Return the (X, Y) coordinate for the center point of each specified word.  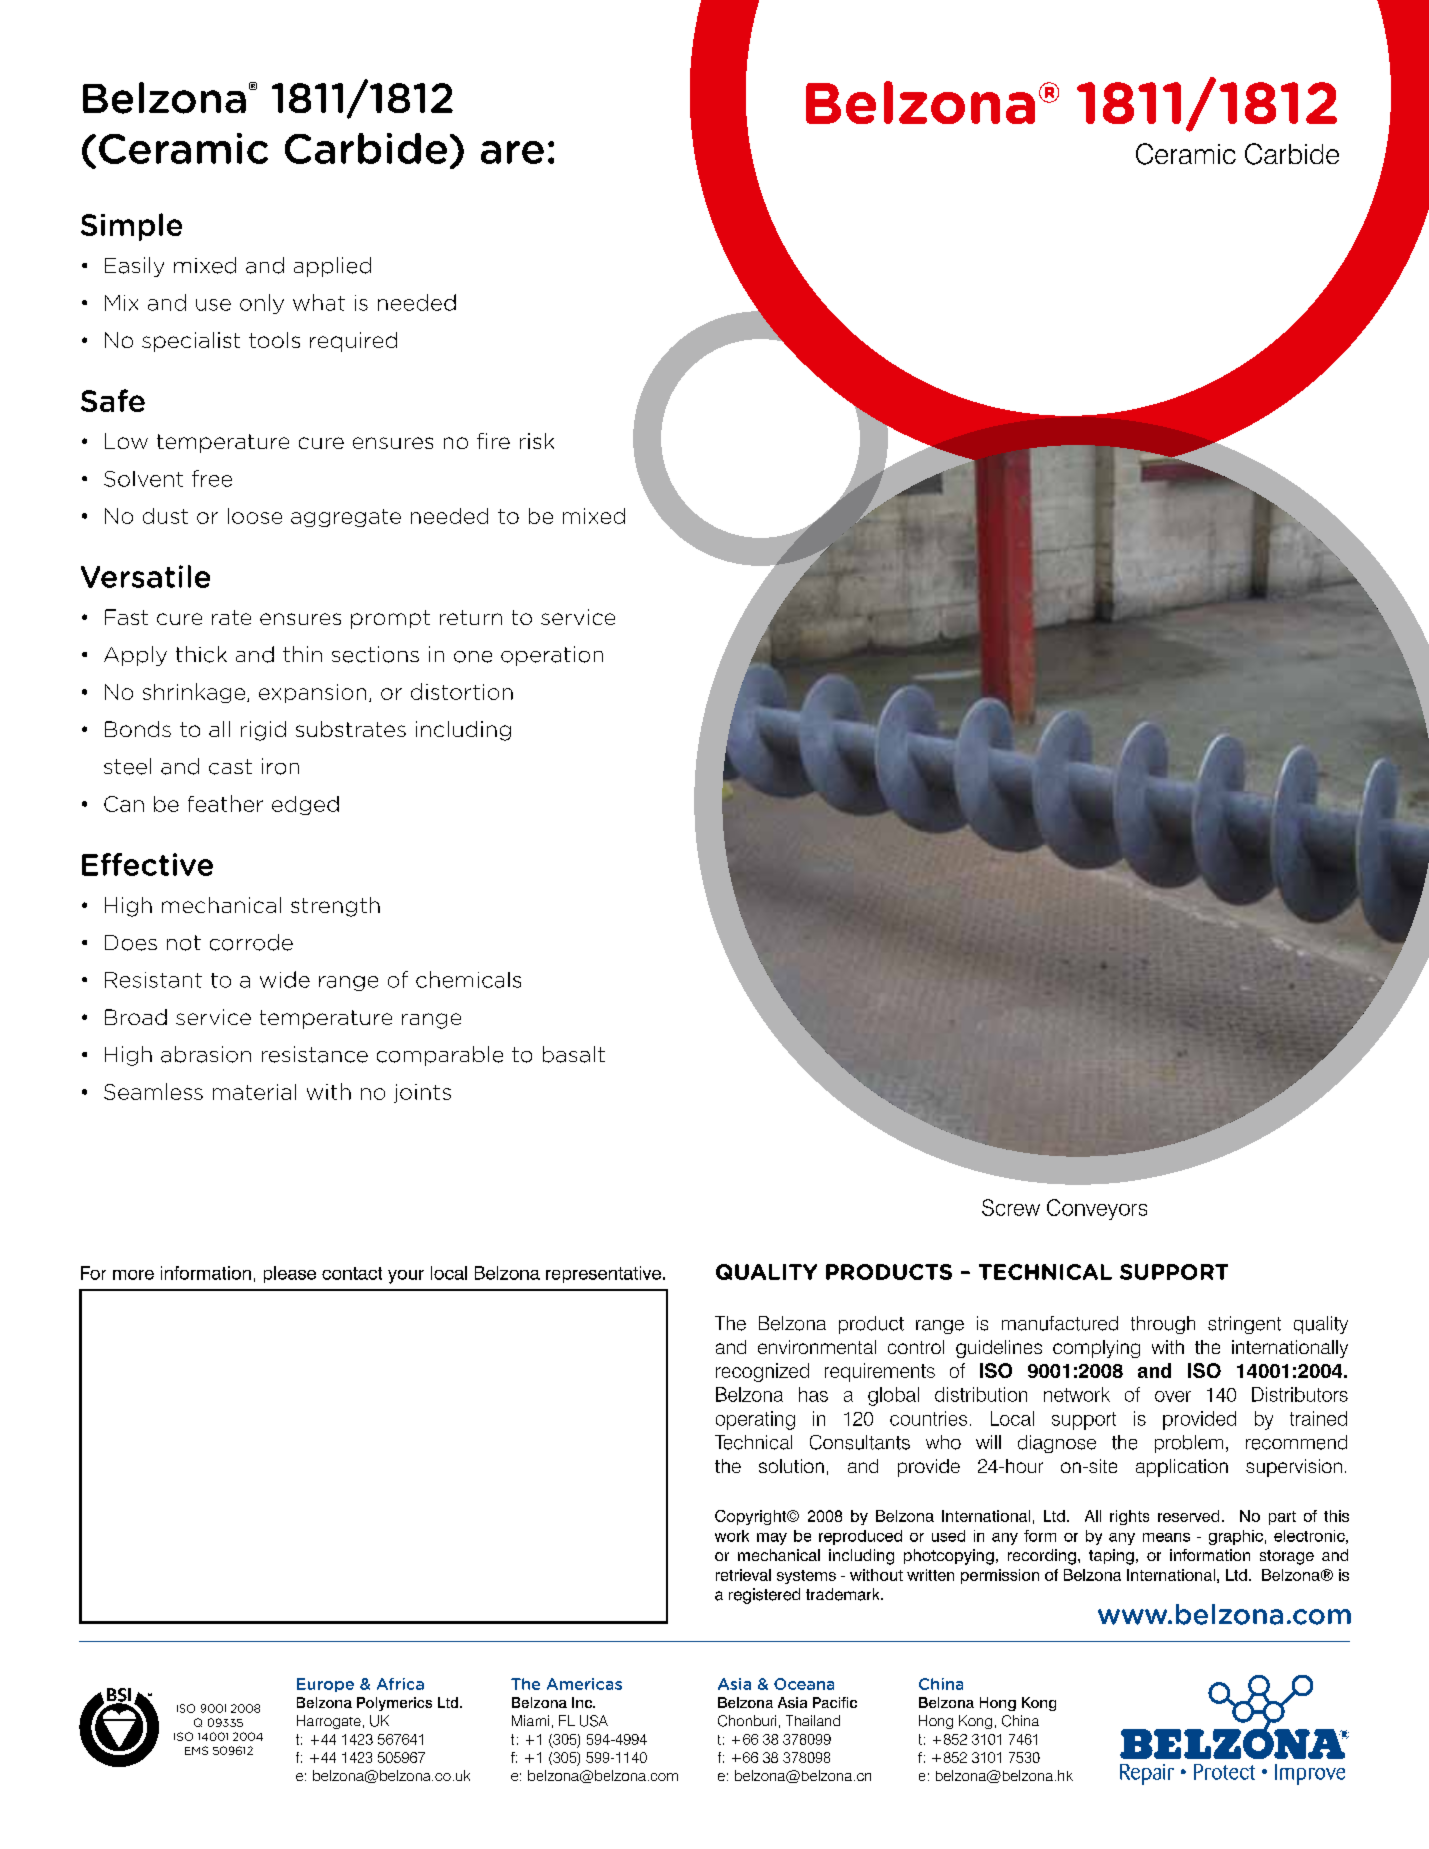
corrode (251, 942)
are (512, 152)
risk (537, 441)
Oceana (804, 1684)
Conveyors (1097, 1209)
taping (1111, 1557)
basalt (574, 1054)
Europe (325, 1685)
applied (332, 267)
